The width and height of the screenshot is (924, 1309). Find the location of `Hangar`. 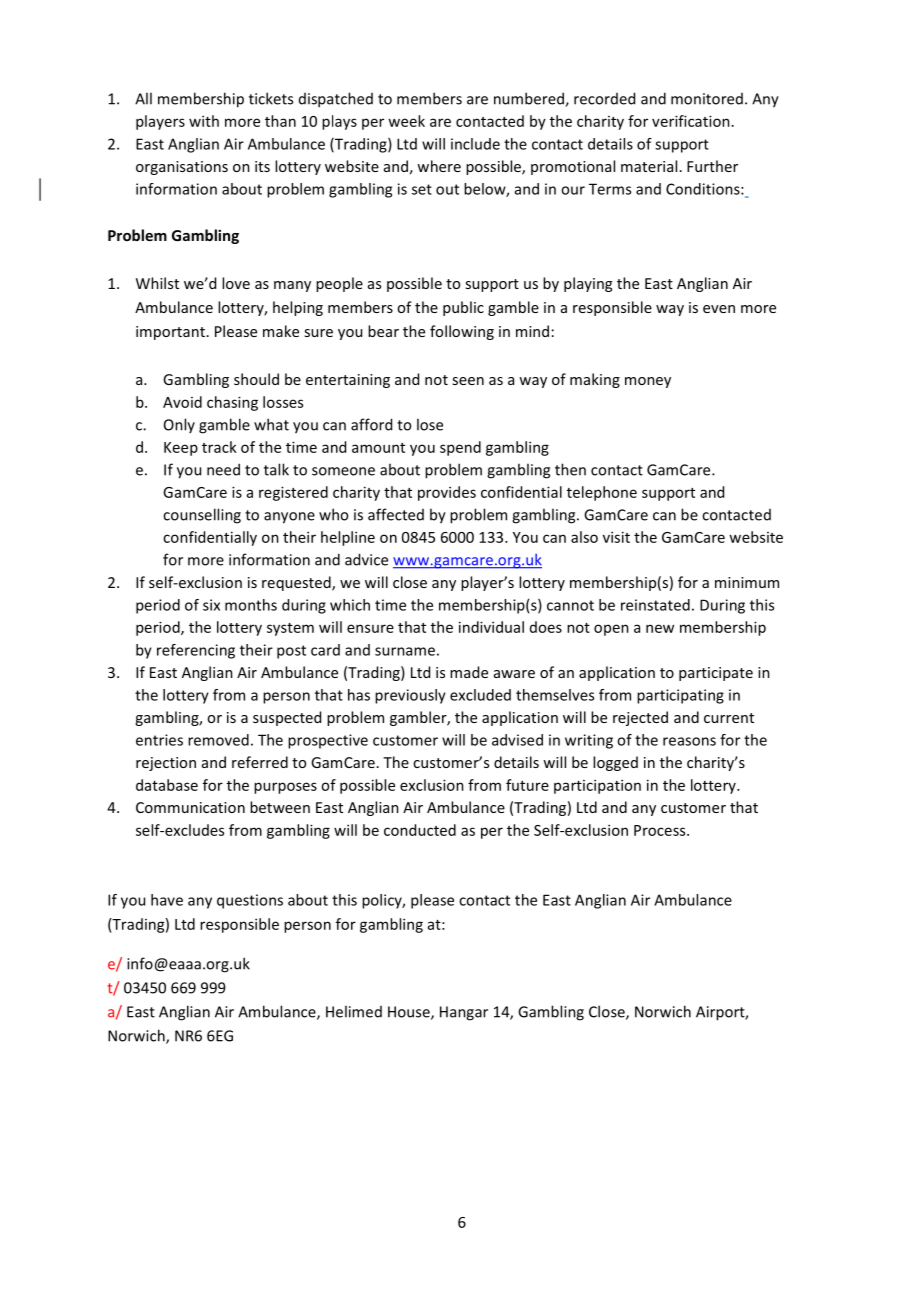

Hangar is located at coordinates (464, 1013).
